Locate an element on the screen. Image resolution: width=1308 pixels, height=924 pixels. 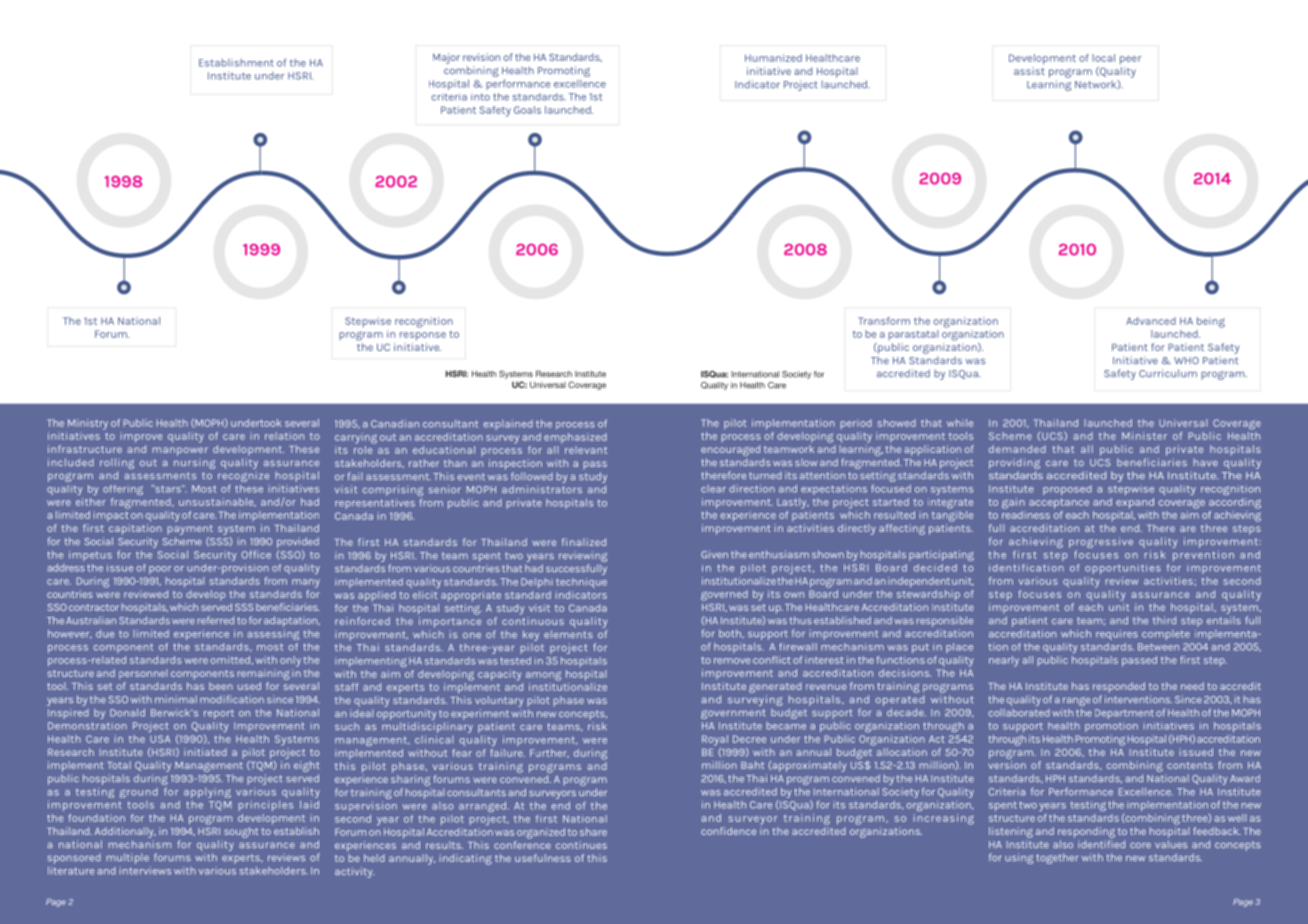
proposed is located at coordinates (1067, 490).
